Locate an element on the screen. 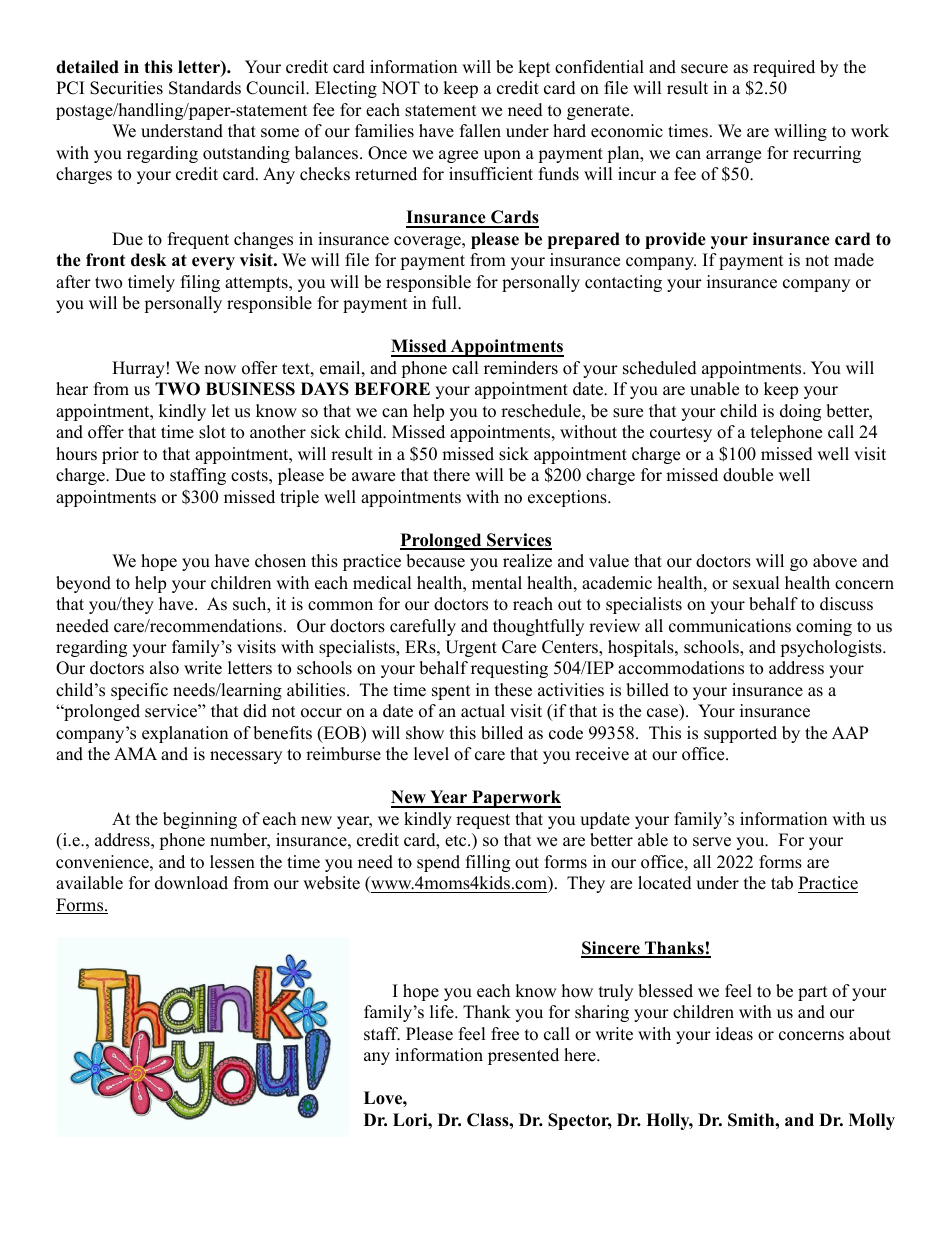 The width and height of the screenshot is (952, 1233). reminders is located at coordinates (521, 368).
